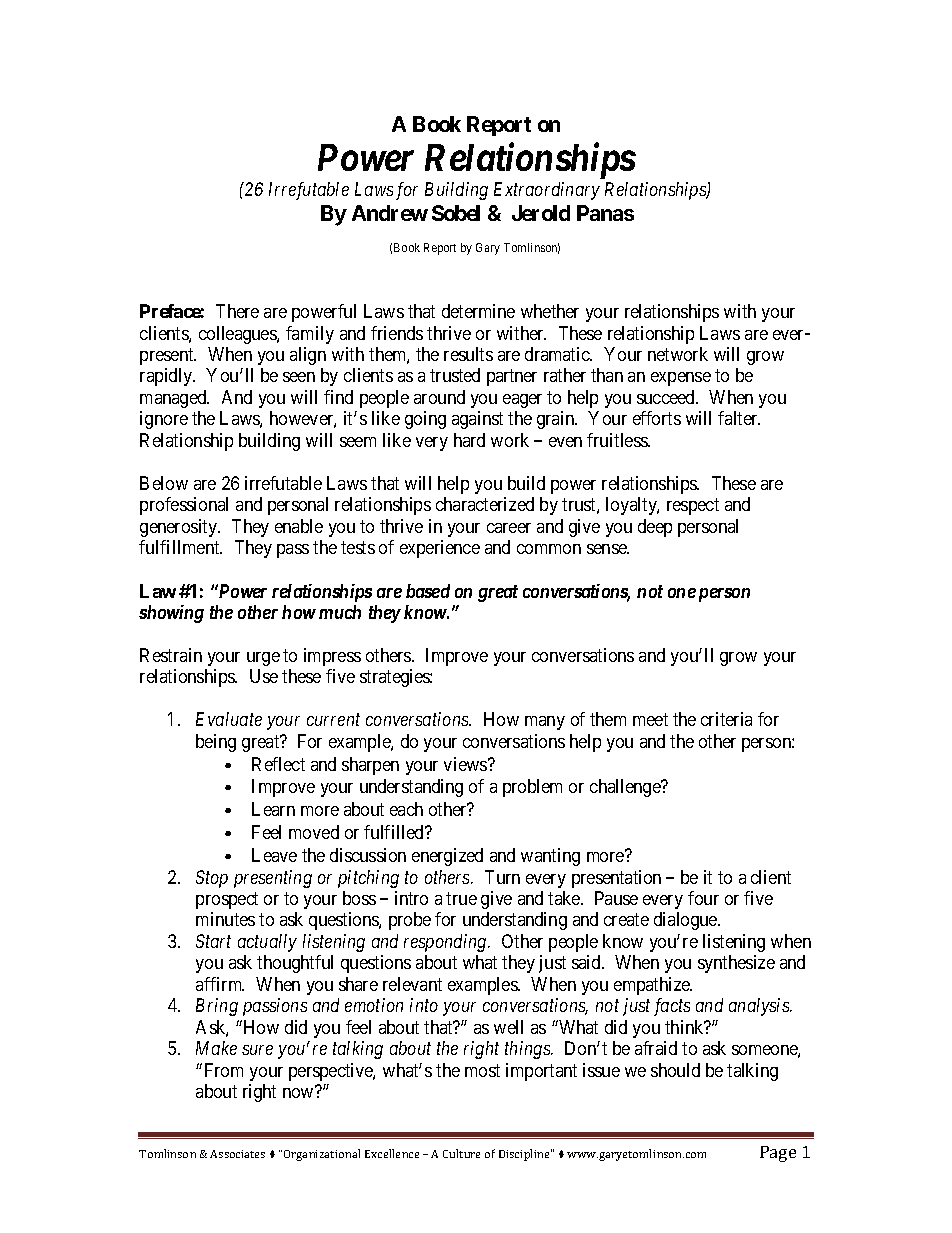 Image resolution: width=952 pixels, height=1233 pixels. What do you see at coordinates (545, 723) in the document?
I see `many` at bounding box center [545, 723].
